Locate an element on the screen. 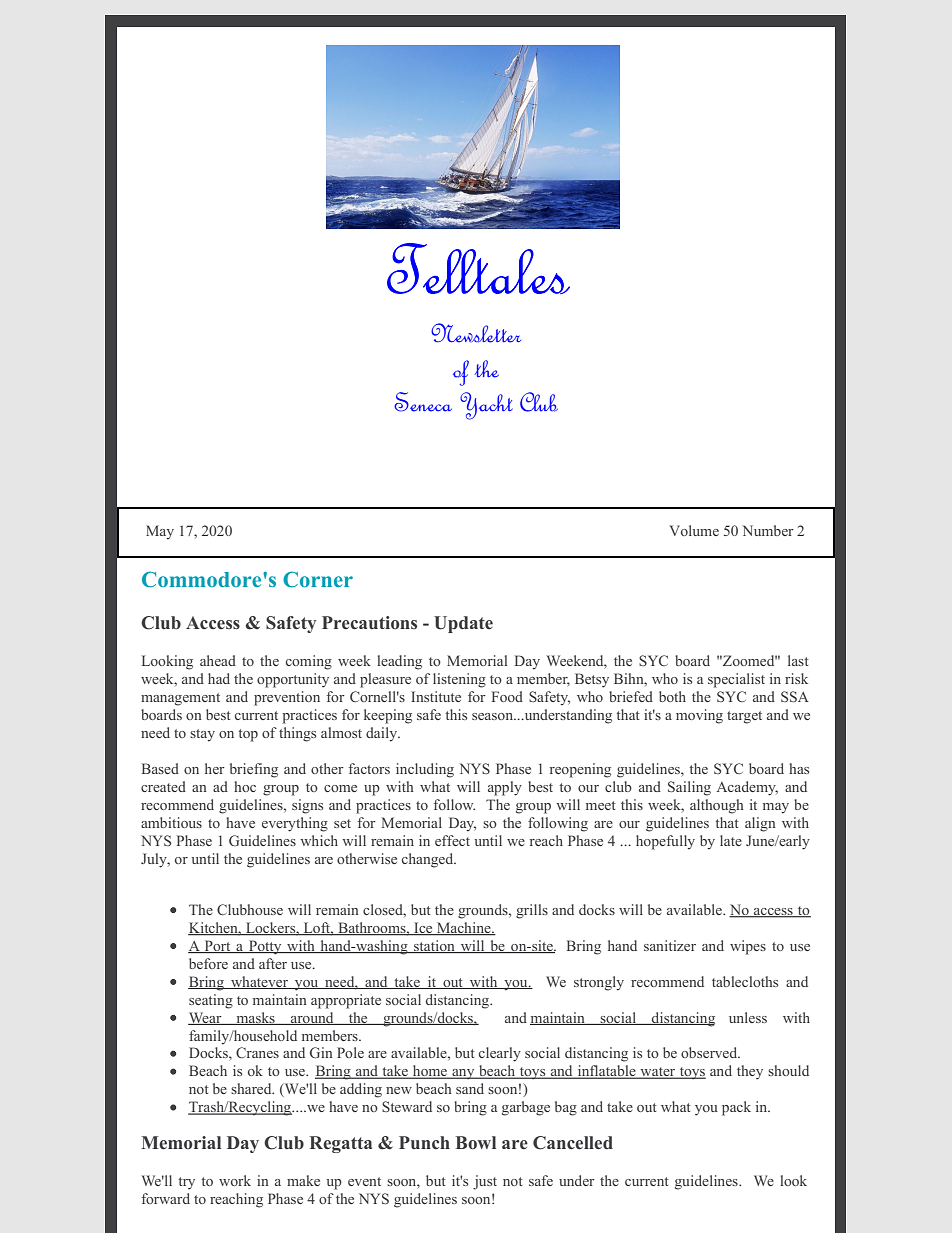 This screenshot has width=952, height=1233. Potty is located at coordinates (265, 947).
